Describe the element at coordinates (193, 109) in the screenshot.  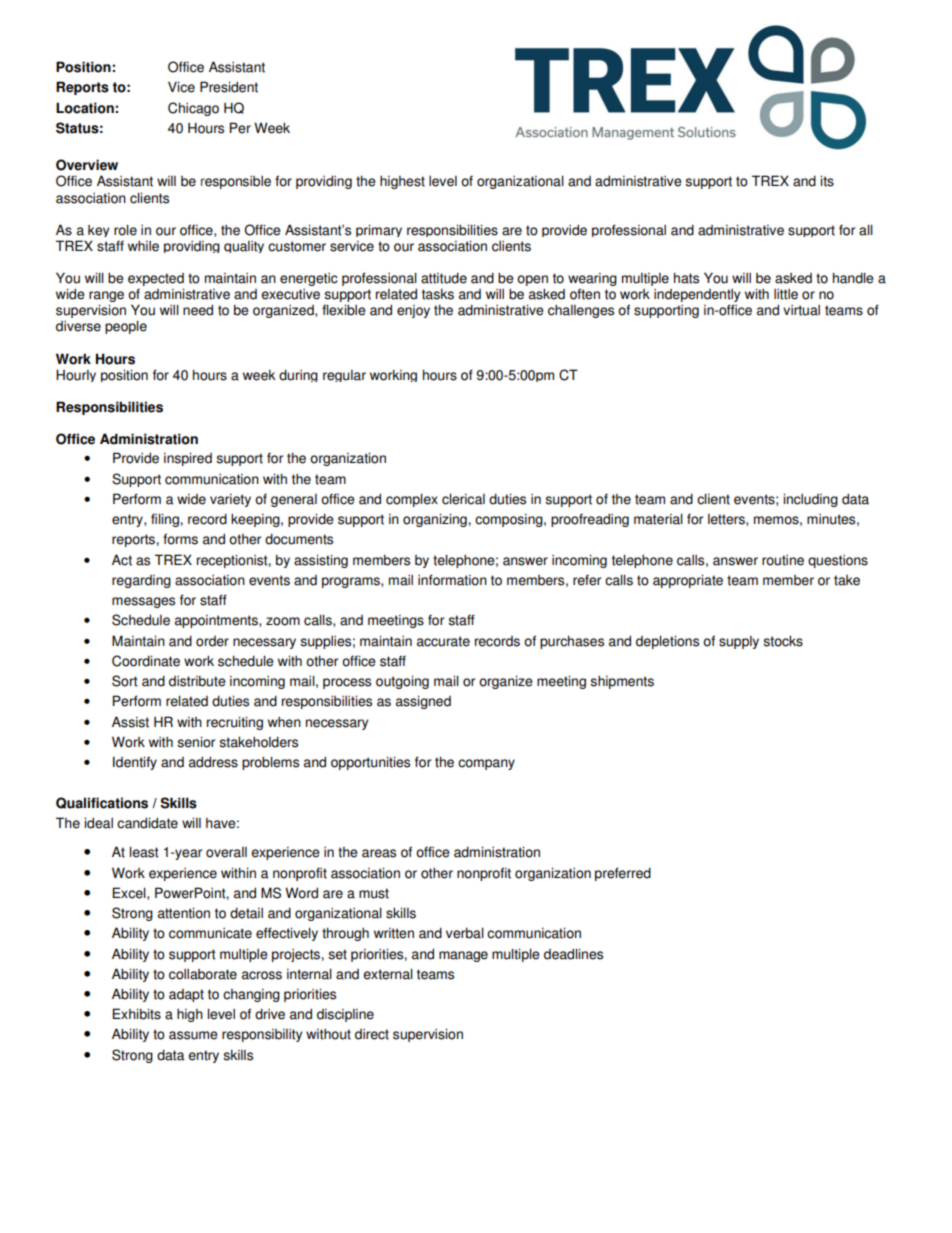
I see `Chicago` at that location.
